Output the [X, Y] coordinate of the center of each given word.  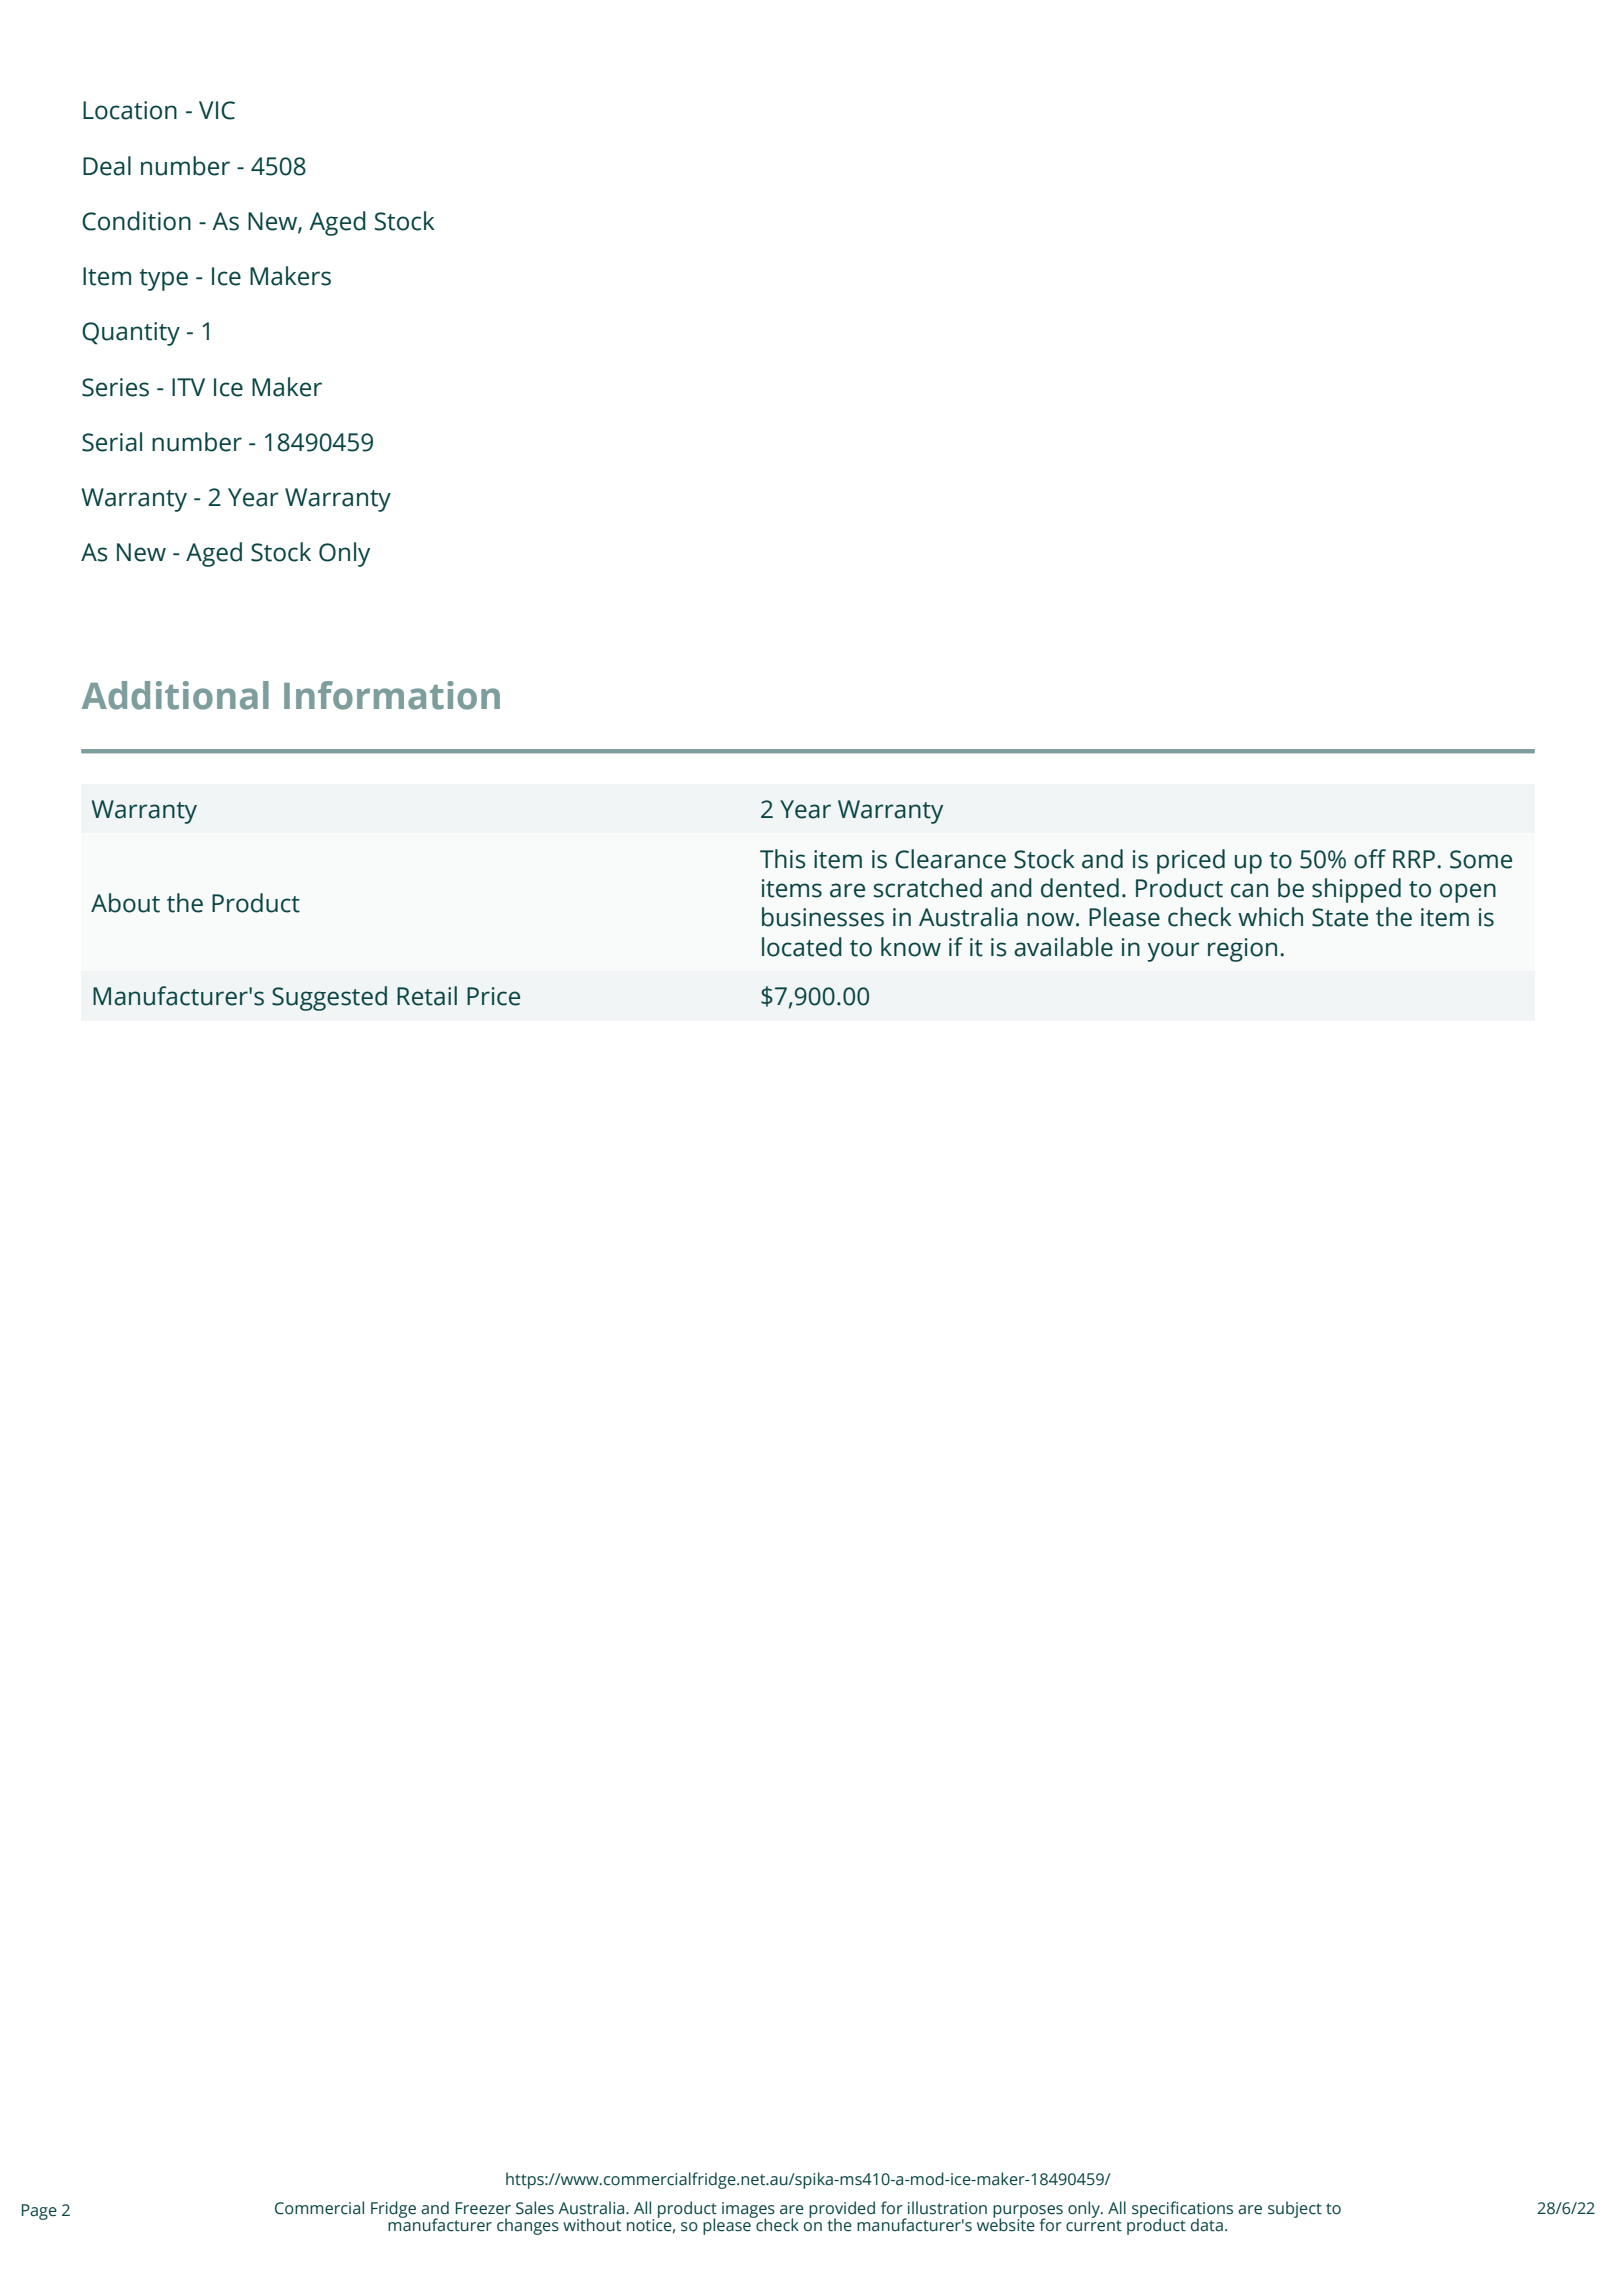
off [1370, 859]
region [1242, 950]
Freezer [483, 2208]
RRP [1414, 859]
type [164, 280]
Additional [175, 695]
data [1207, 2225]
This [782, 859]
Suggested [329, 998]
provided [842, 2211]
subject [1295, 2209]
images [748, 2211]
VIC [217, 110]
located [802, 947]
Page [39, 2212]
